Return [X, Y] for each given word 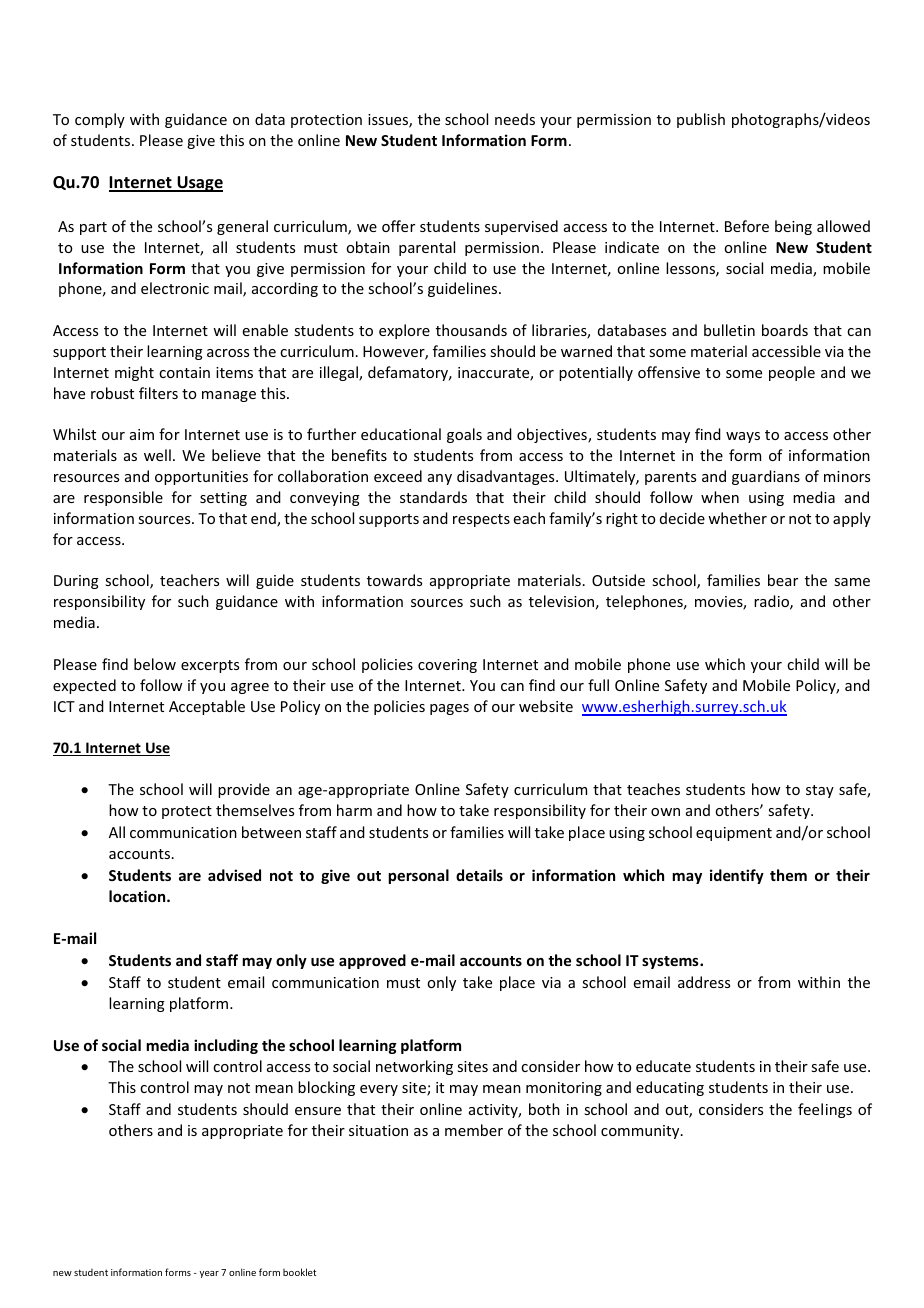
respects [481, 520]
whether [737, 518]
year [209, 1274]
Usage [199, 184]
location [138, 896]
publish [701, 120]
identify [737, 876]
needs [515, 119]
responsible [123, 498]
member [474, 1130]
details [479, 875]
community [641, 1132]
